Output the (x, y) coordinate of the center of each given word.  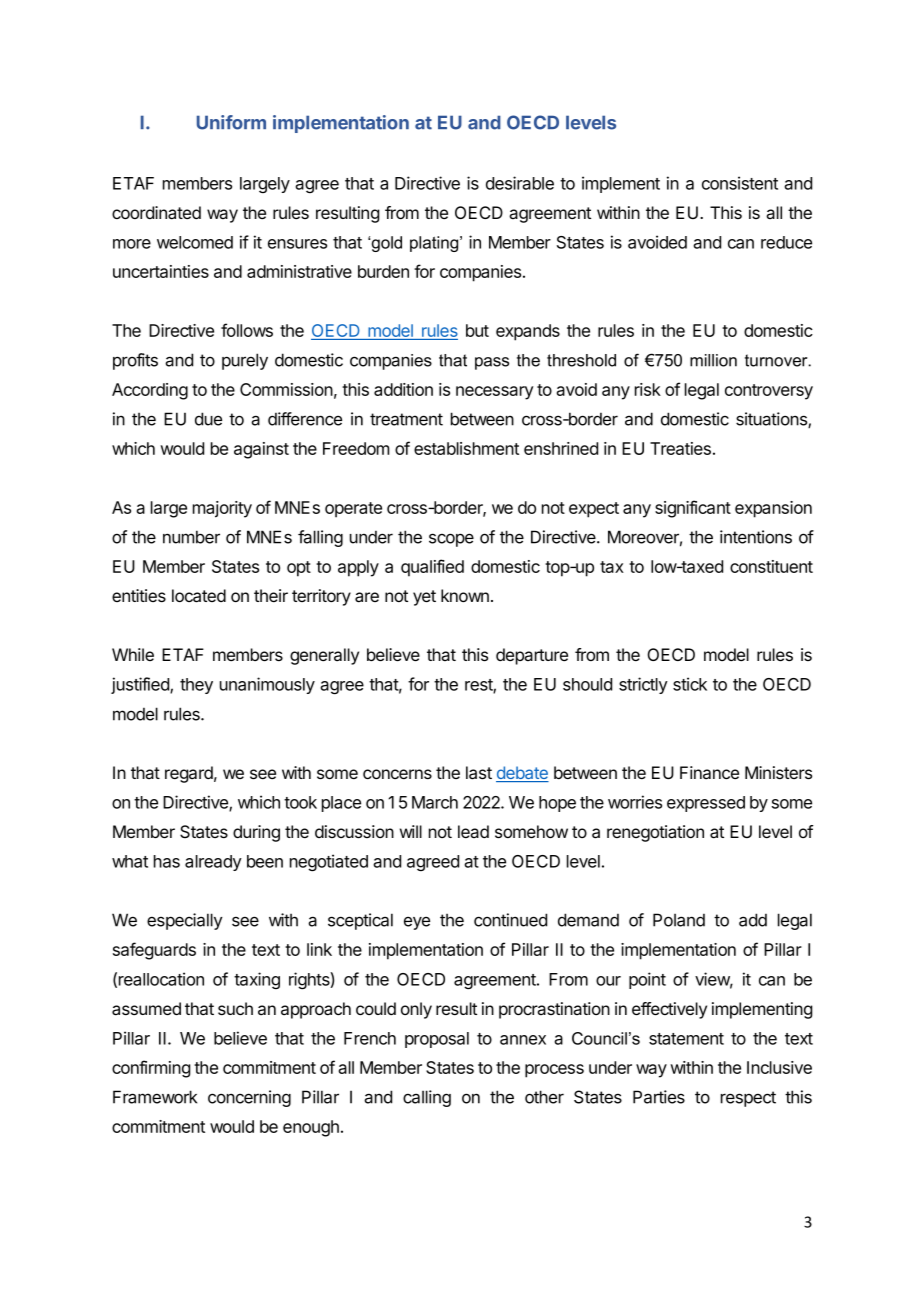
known (465, 595)
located (199, 596)
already (213, 863)
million (713, 360)
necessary (494, 393)
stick (690, 684)
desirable (520, 183)
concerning (249, 1098)
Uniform (231, 122)
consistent (740, 183)
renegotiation (655, 833)
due (208, 419)
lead (473, 831)
